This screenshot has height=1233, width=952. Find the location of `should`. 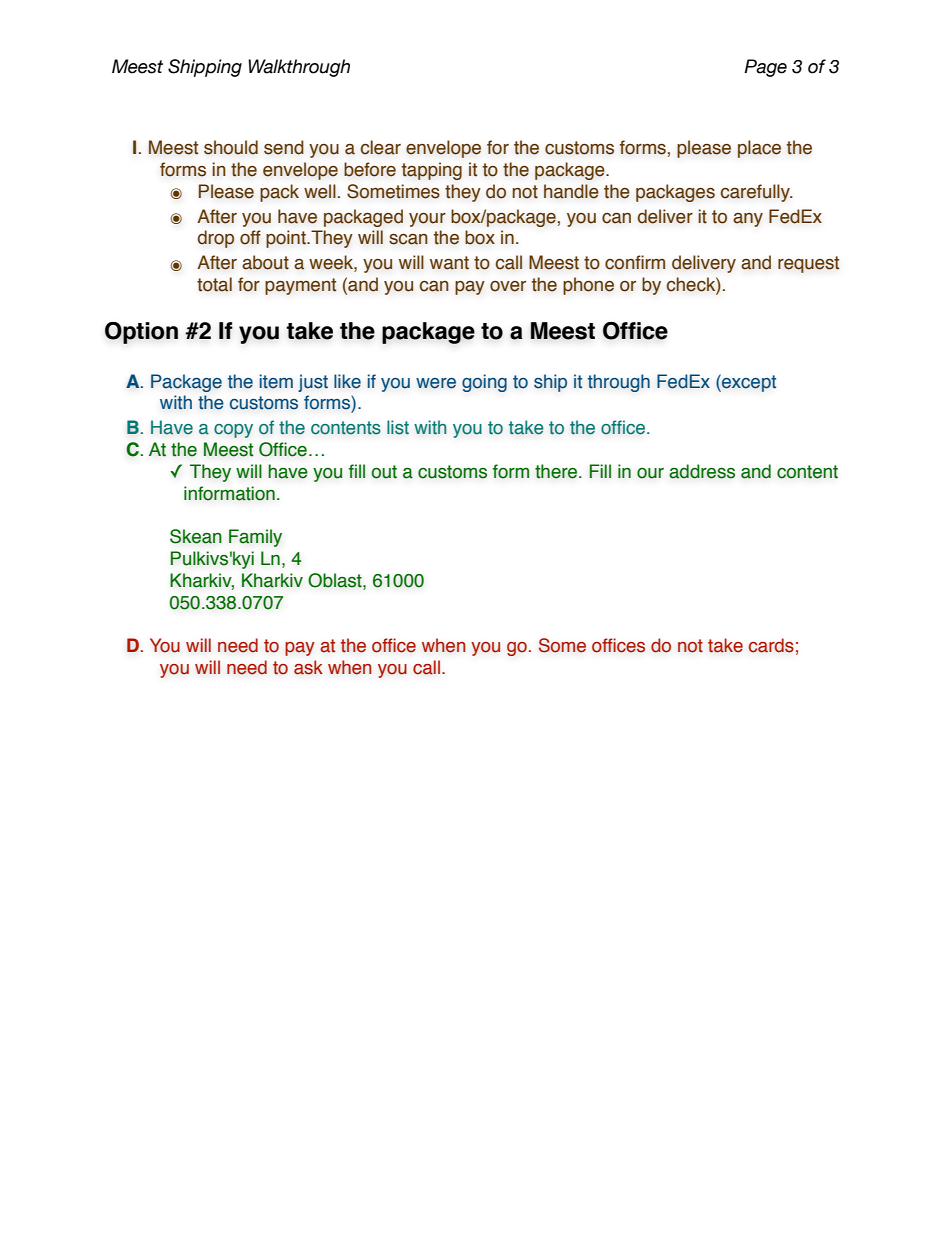

should is located at coordinates (231, 147).
